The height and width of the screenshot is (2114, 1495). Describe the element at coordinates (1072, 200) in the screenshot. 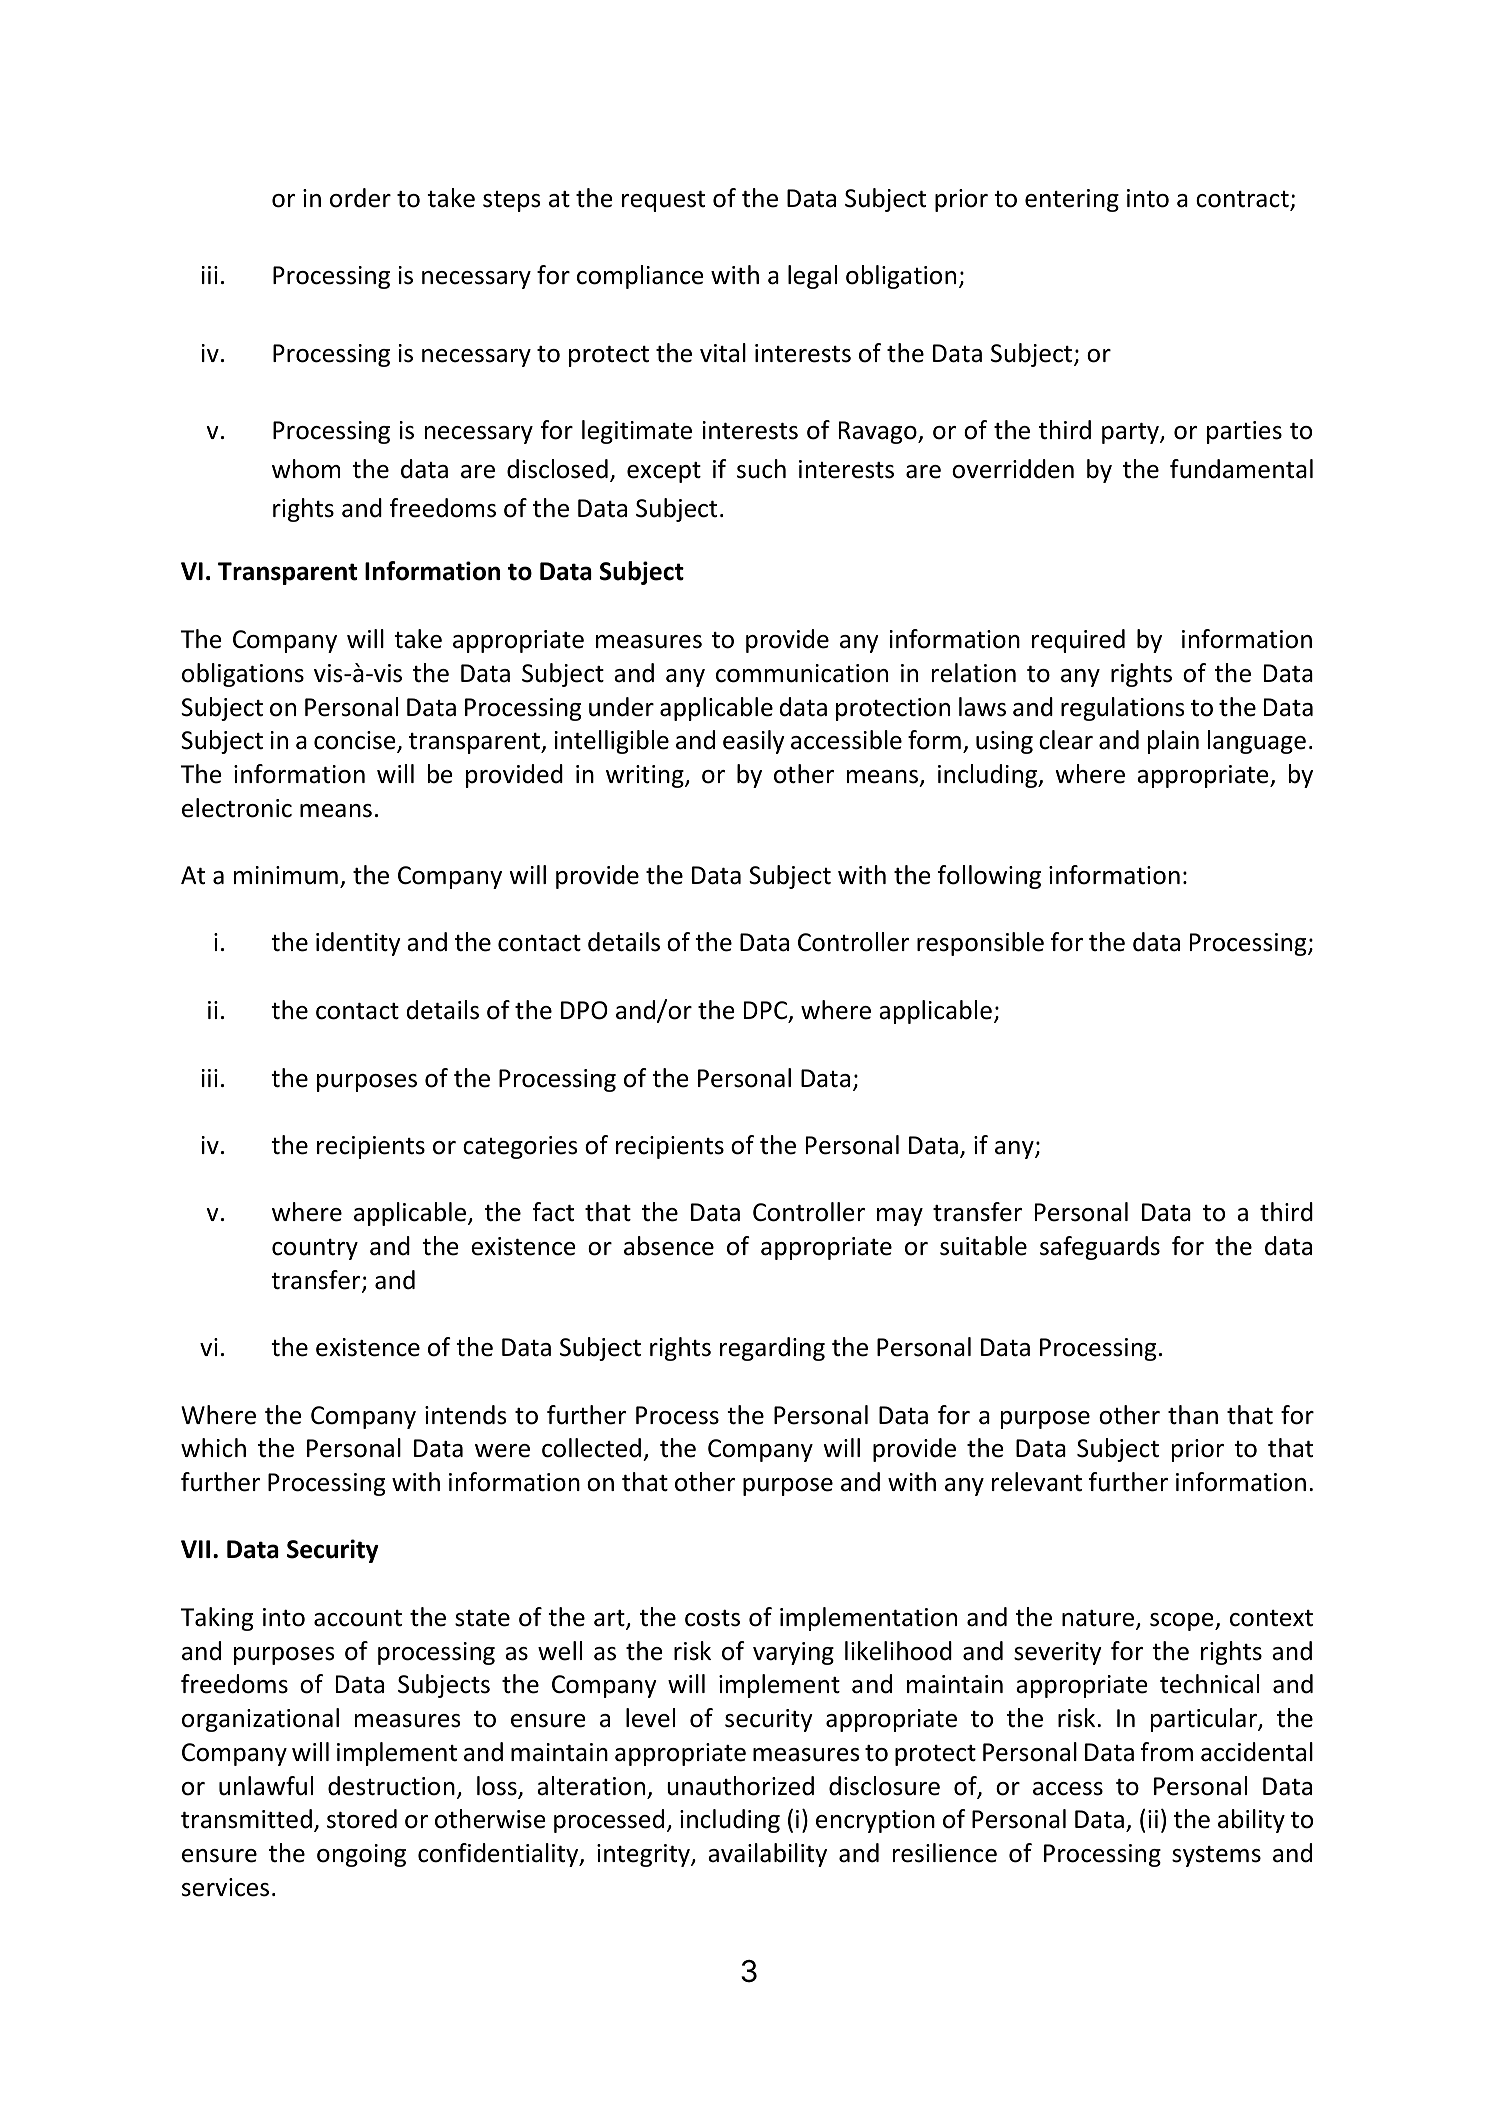

I see `entering` at that location.
